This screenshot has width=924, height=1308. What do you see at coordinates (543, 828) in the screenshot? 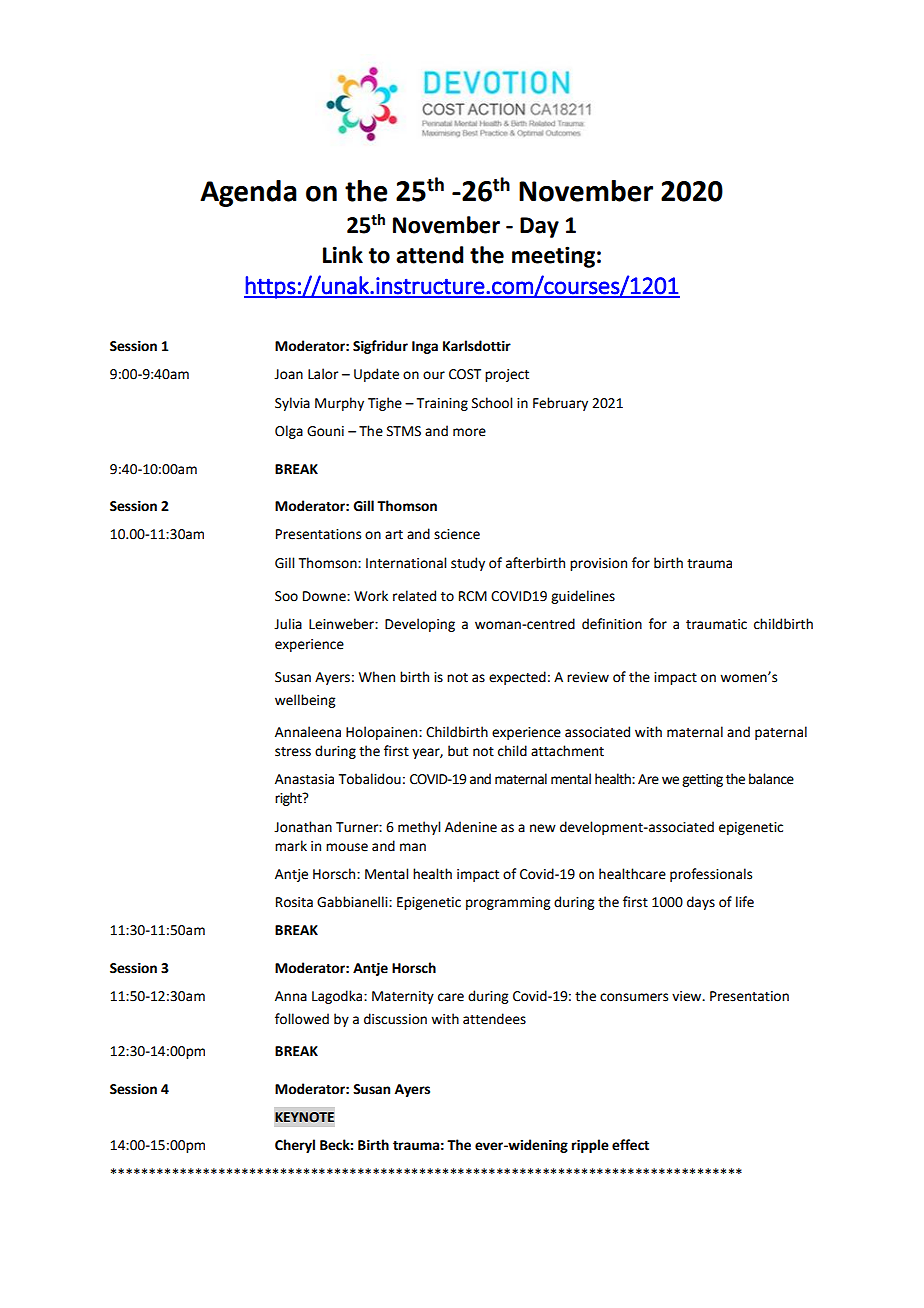
I see `new` at bounding box center [543, 828].
